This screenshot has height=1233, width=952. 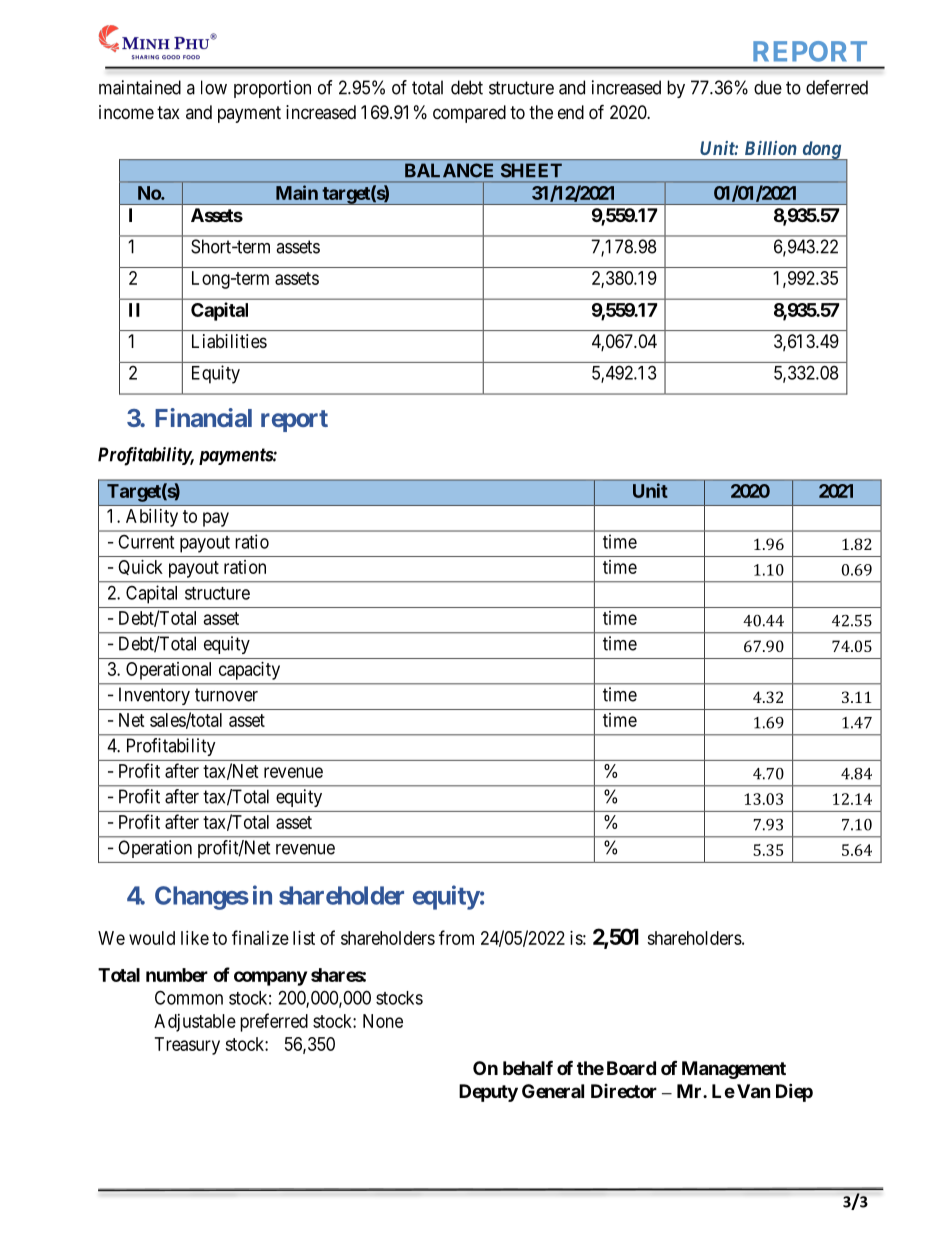 What do you see at coordinates (249, 671) in the screenshot?
I see `capacity` at bounding box center [249, 671].
